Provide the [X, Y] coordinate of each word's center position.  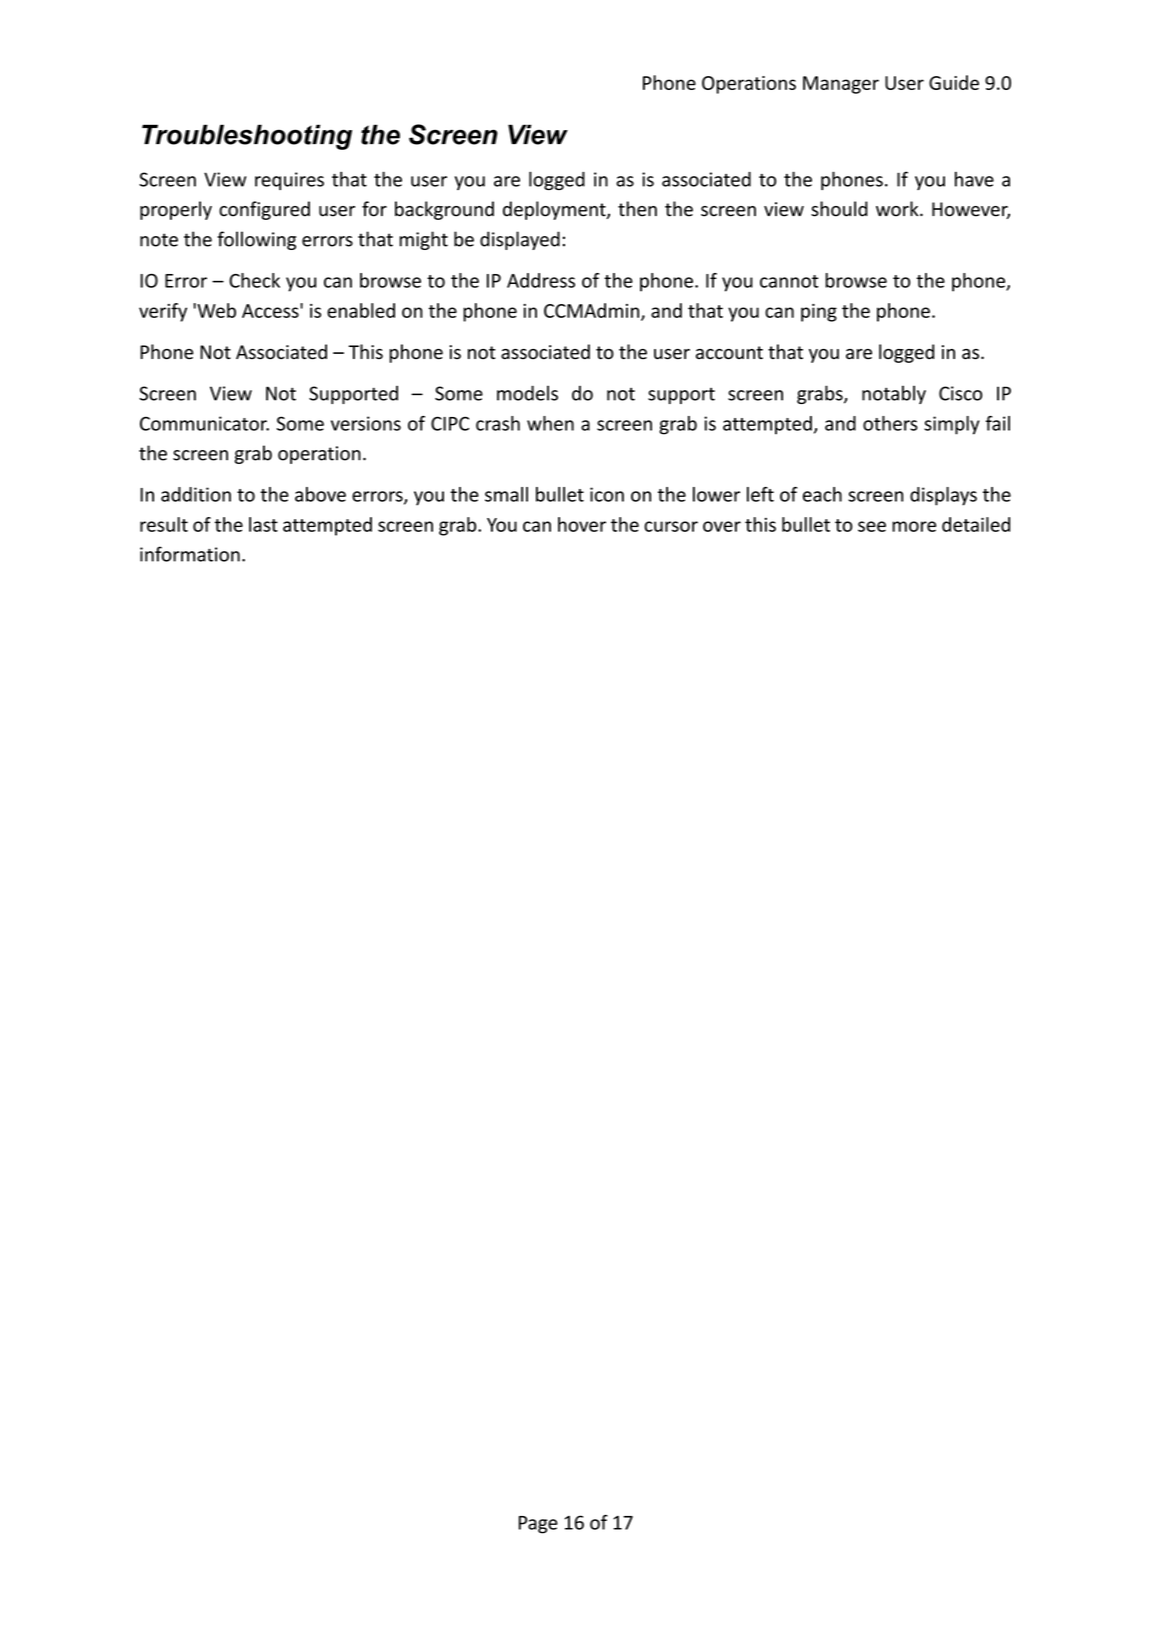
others [890, 423]
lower [716, 494]
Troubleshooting [247, 137]
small [506, 494]
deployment [555, 210]
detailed [976, 524]
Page [538, 1525]
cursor [671, 526]
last [263, 524]
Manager [841, 85]
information [190, 554]
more [914, 526]
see [872, 526]
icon [607, 494]
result [164, 524]
